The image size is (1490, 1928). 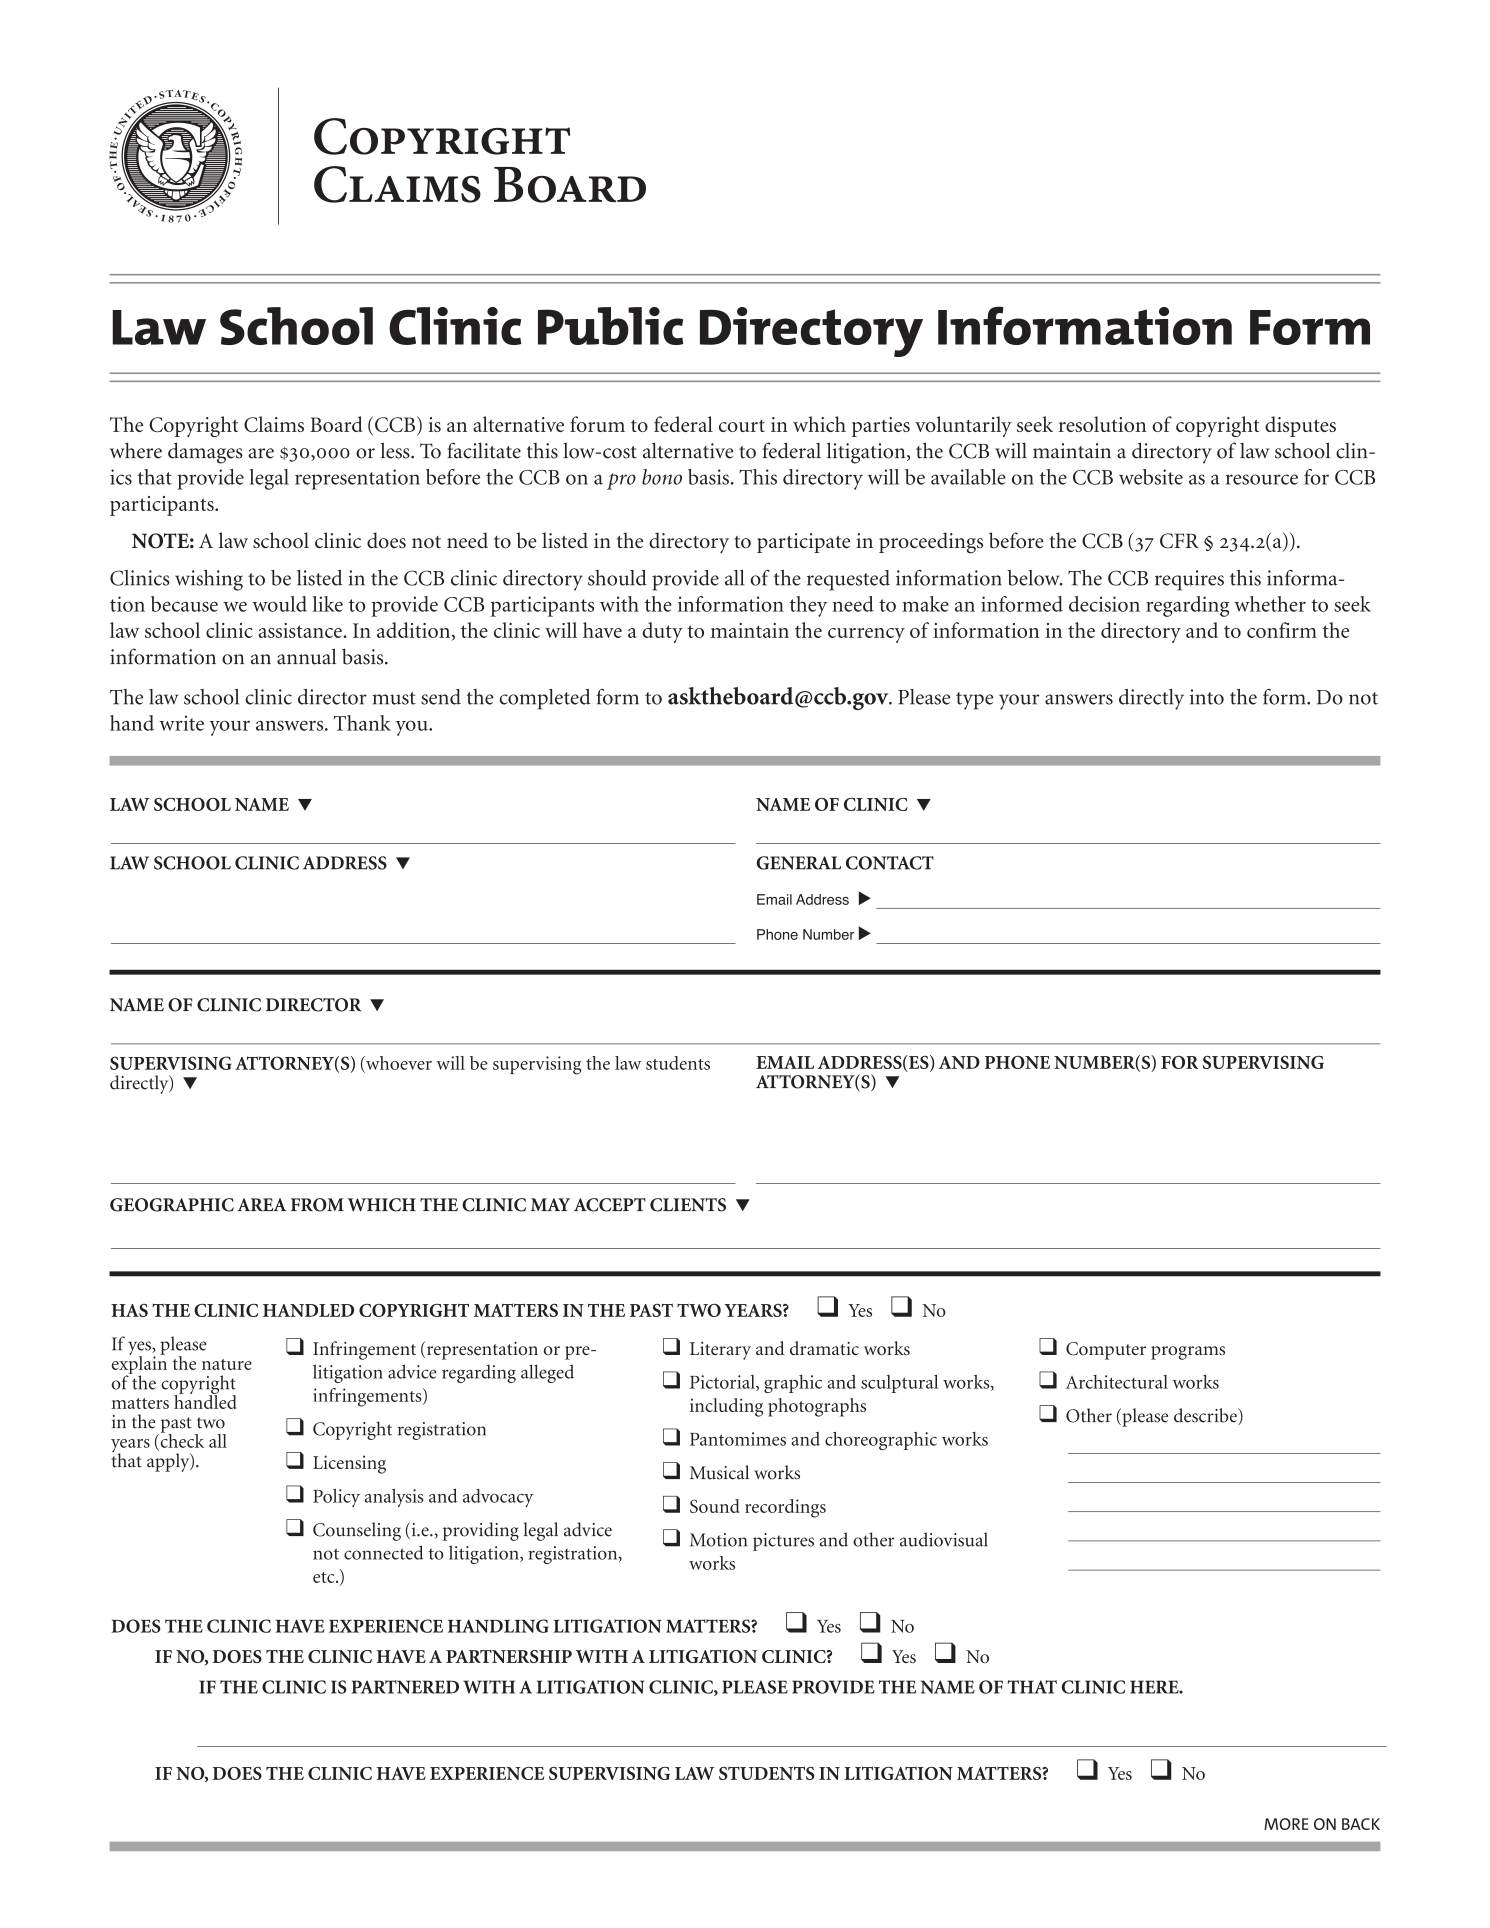 I want to click on PARTNERSHIP, so click(x=509, y=1656).
